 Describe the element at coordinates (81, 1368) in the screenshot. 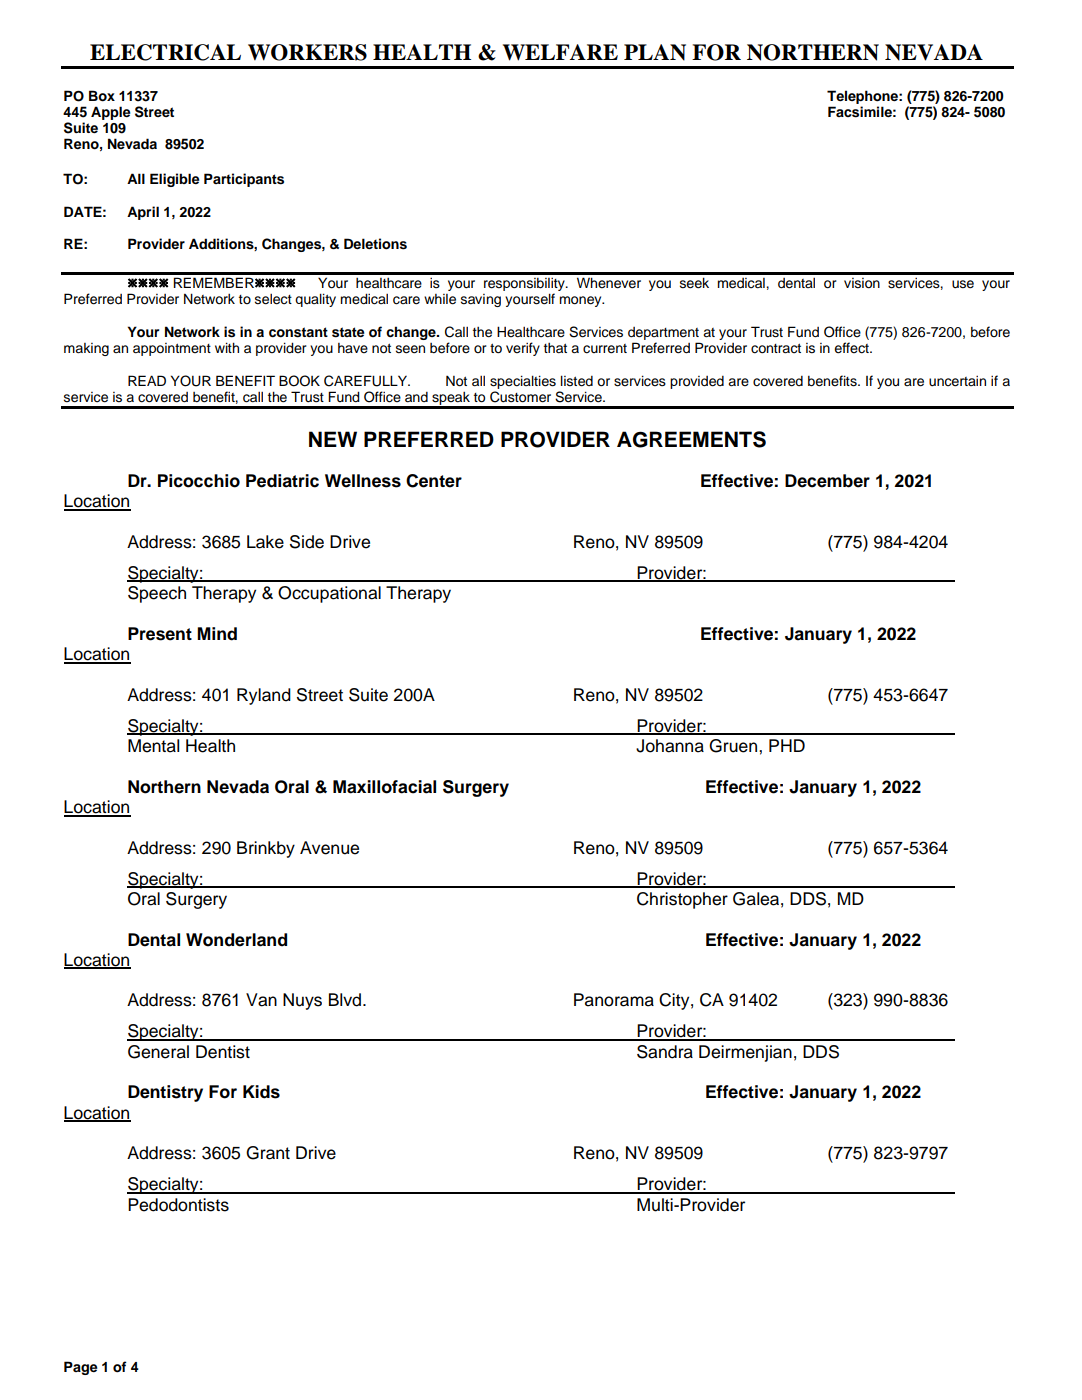

I see `Page` at that location.
